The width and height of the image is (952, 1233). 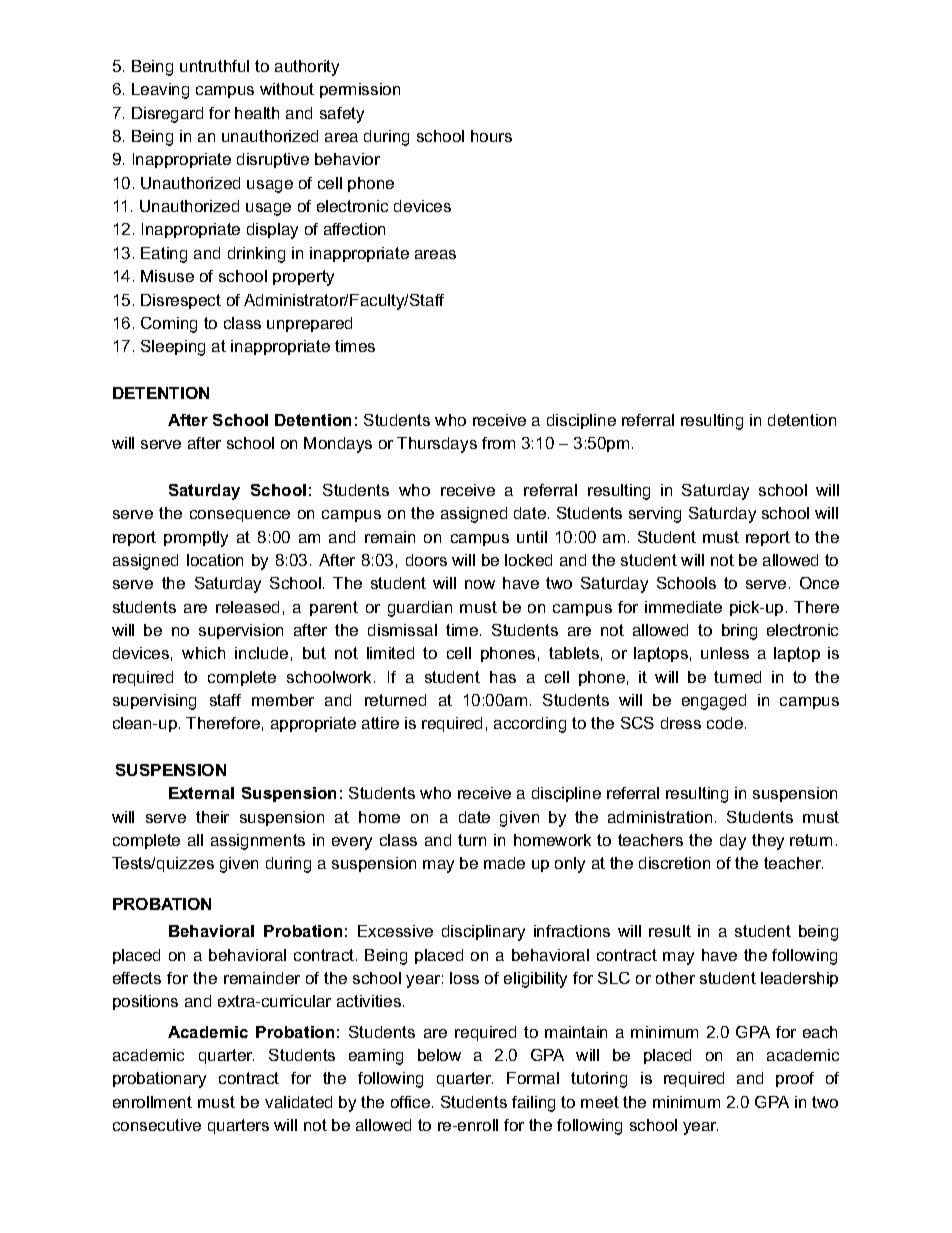 What do you see at coordinates (157, 1125) in the image?
I see `consecutive` at bounding box center [157, 1125].
